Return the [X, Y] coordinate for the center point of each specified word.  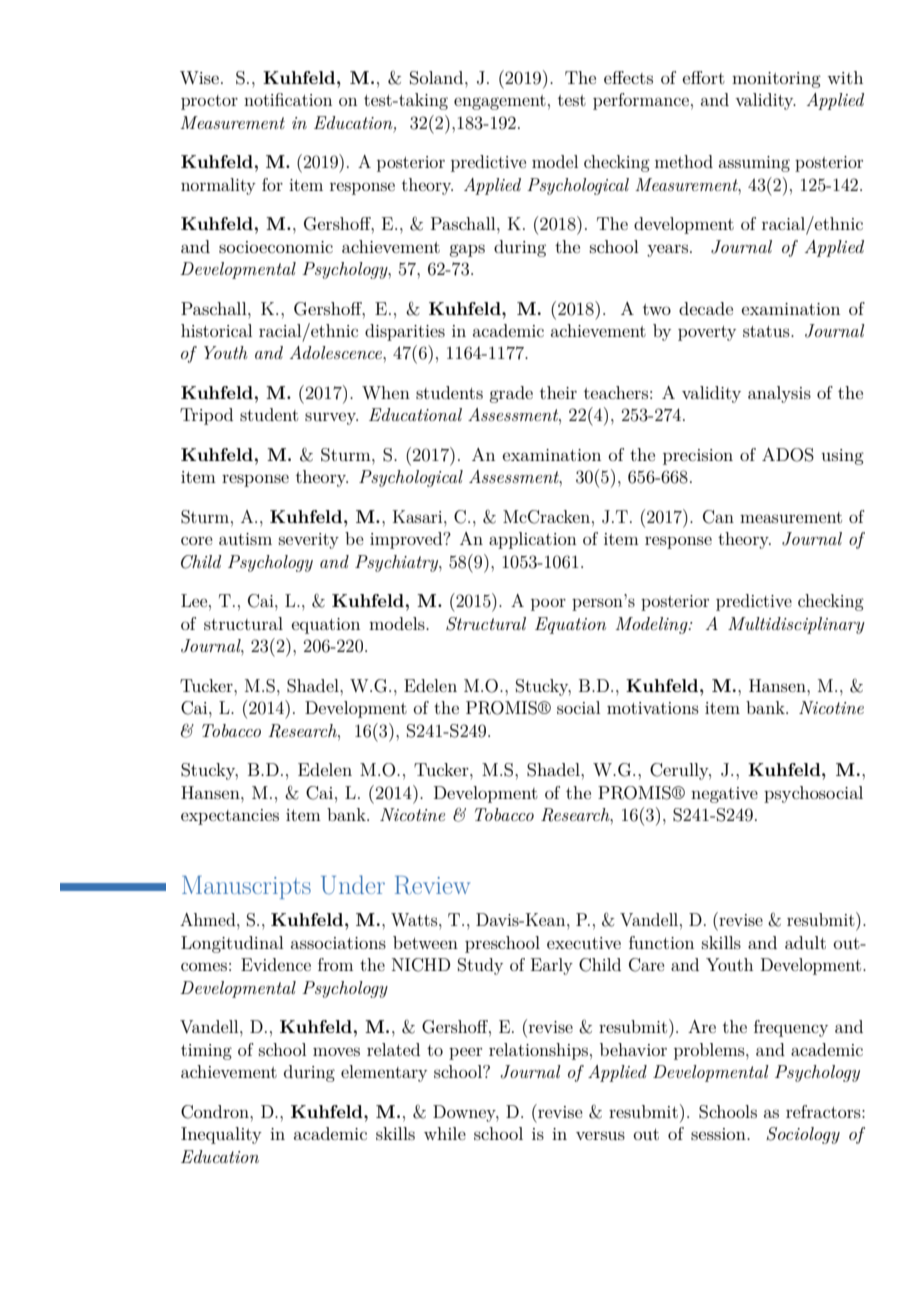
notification [288, 99]
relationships [538, 1051]
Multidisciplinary [796, 625]
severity [309, 541]
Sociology [803, 1135]
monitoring [776, 80]
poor [548, 604]
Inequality [221, 1135]
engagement [500, 102]
